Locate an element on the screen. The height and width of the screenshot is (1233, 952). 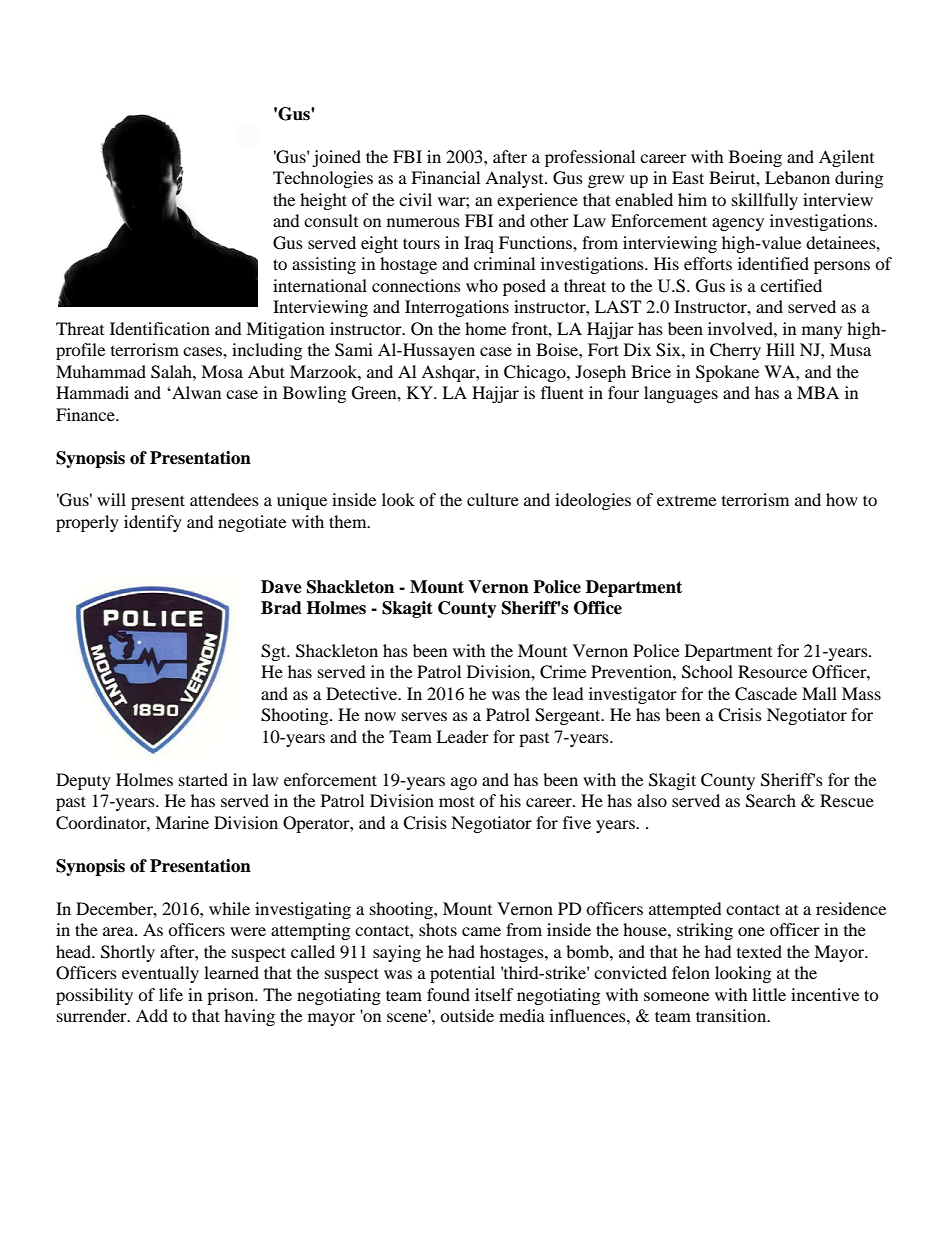
how is located at coordinates (842, 499).
